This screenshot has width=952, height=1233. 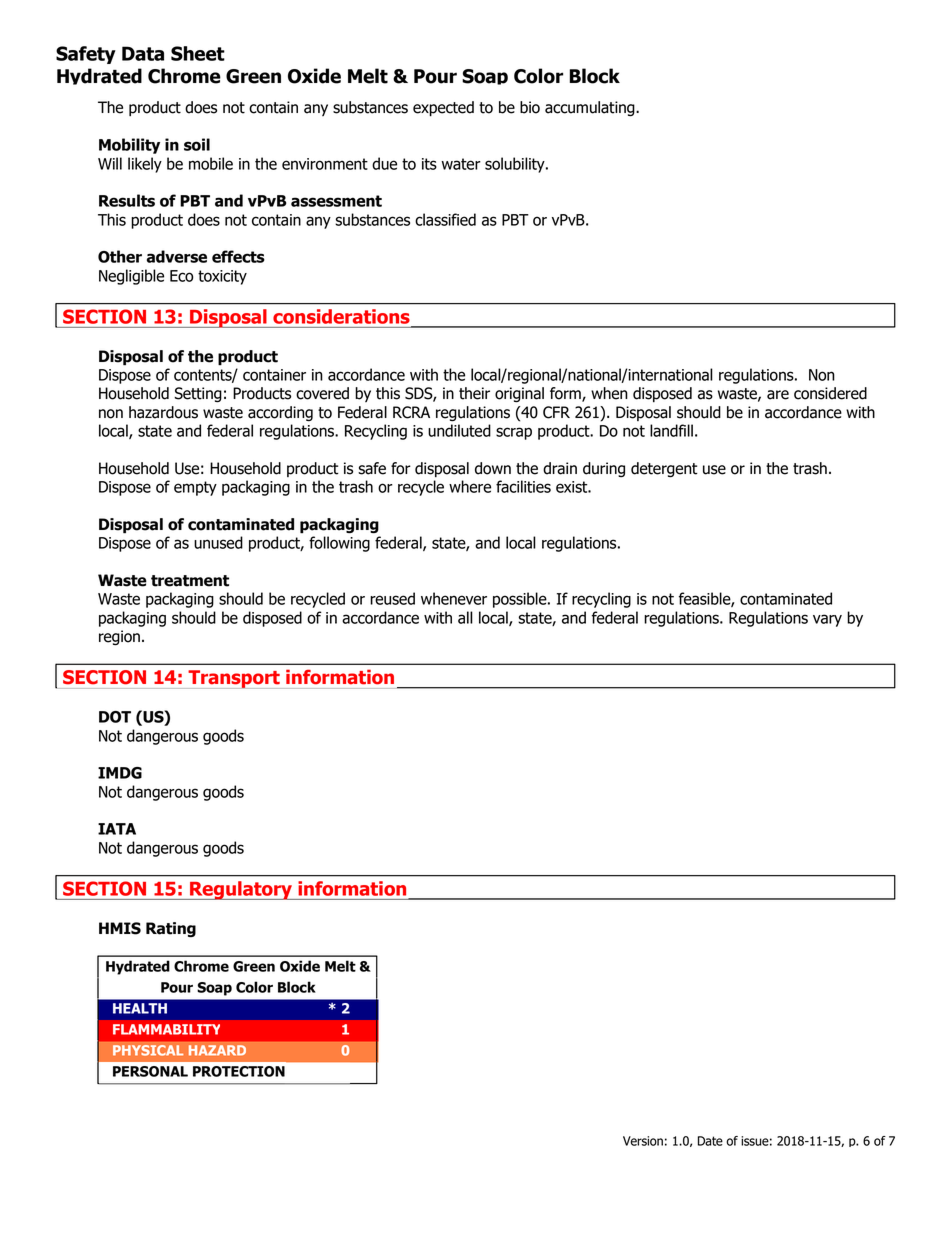 I want to click on PROTECTION, so click(x=239, y=1071).
